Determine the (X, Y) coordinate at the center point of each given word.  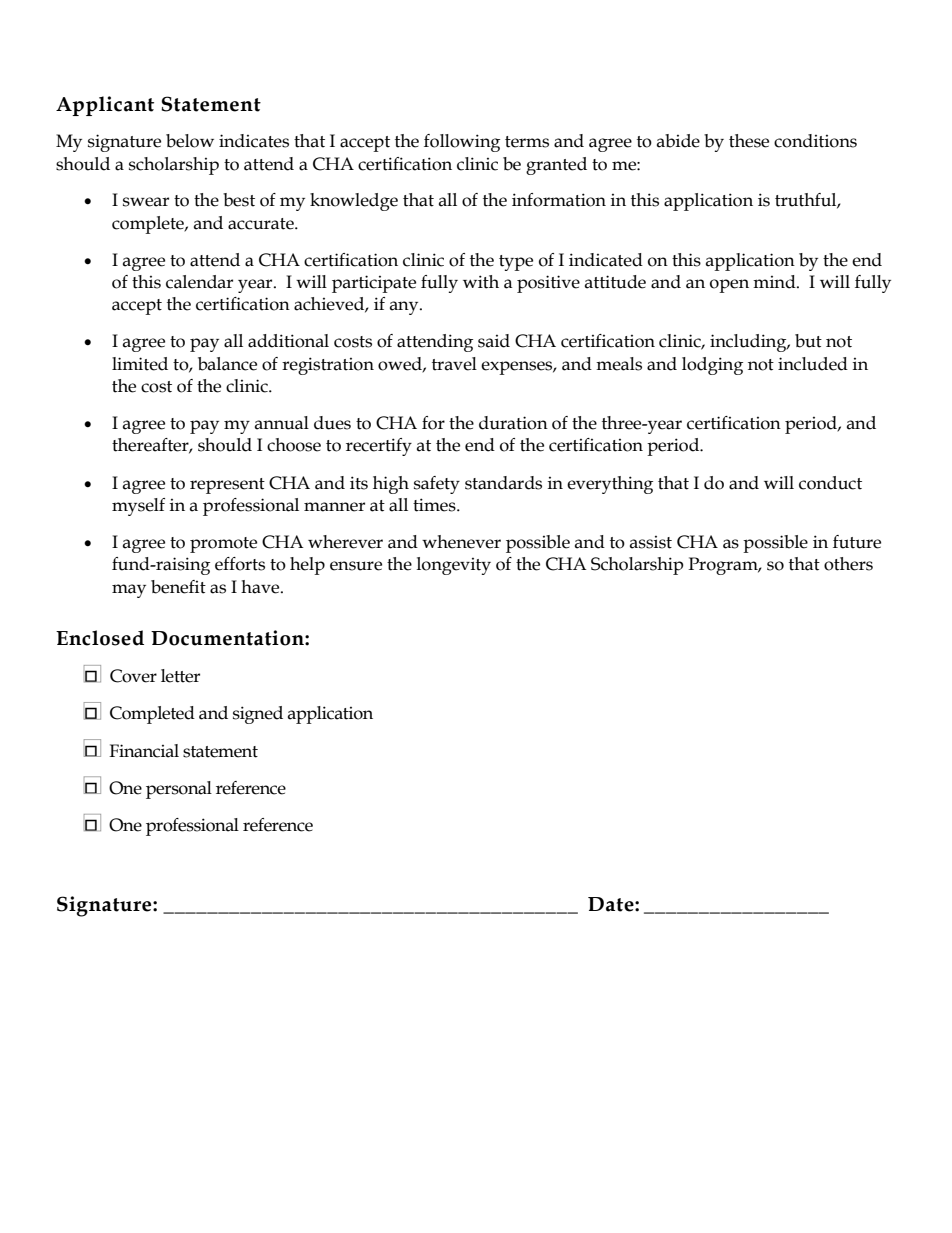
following (462, 143)
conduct (830, 483)
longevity (454, 566)
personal (179, 790)
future (857, 542)
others (848, 564)
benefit (178, 587)
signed (258, 715)
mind (775, 282)
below (190, 141)
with (481, 282)
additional (288, 341)
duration (513, 423)
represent (227, 486)
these (749, 141)
